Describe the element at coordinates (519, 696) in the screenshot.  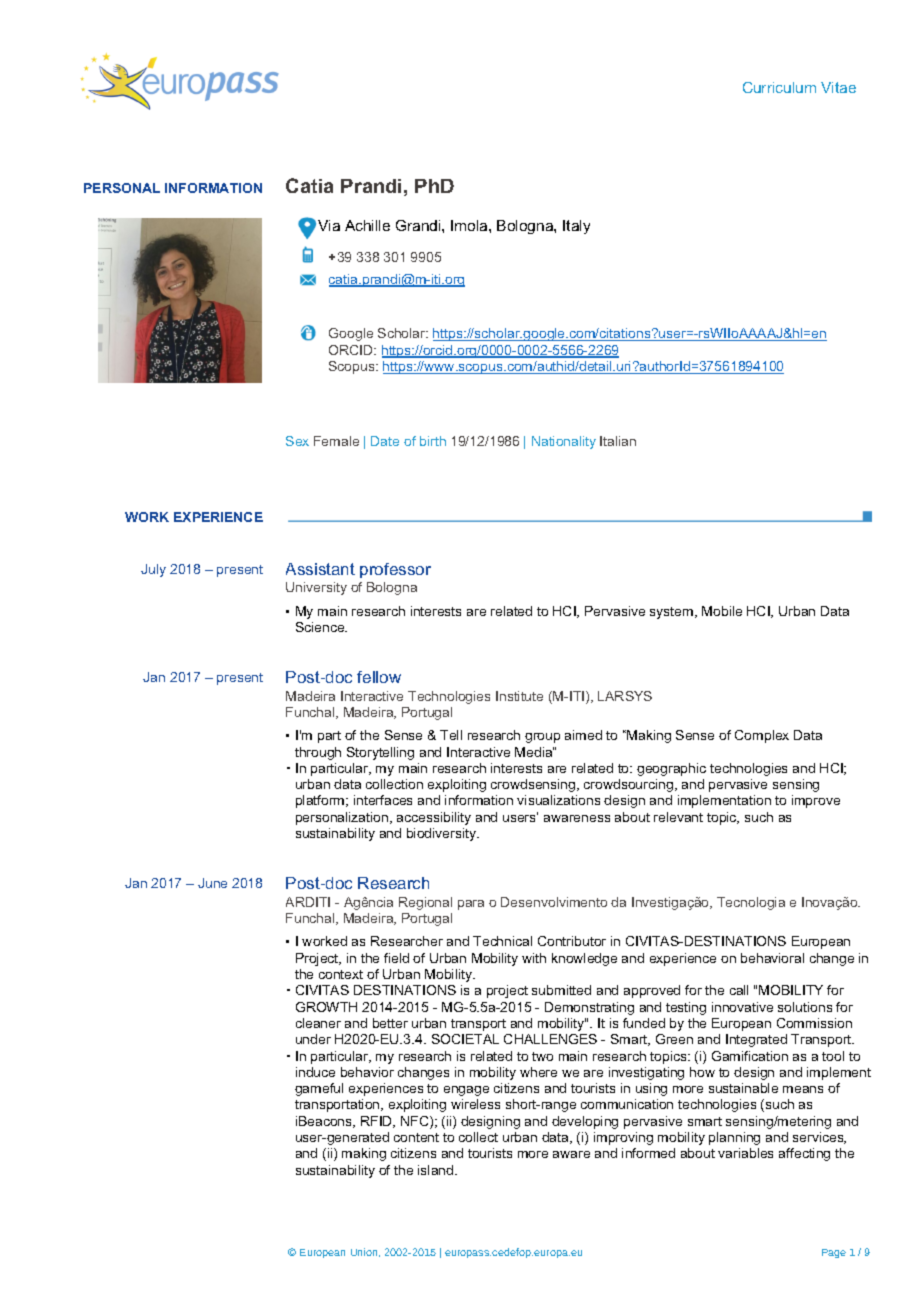
I see `Institute` at that location.
